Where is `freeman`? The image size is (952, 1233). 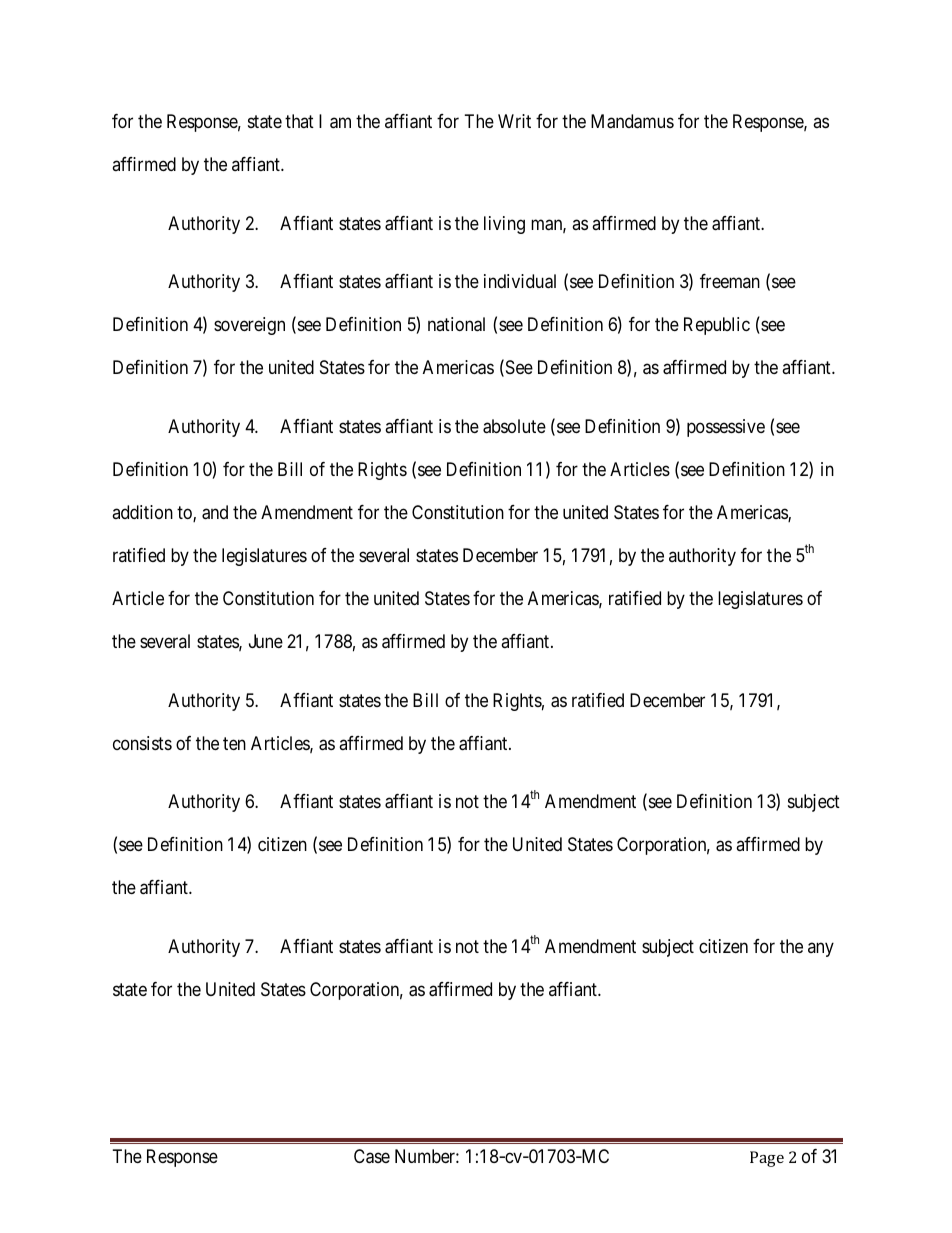
freeman is located at coordinates (730, 281).
